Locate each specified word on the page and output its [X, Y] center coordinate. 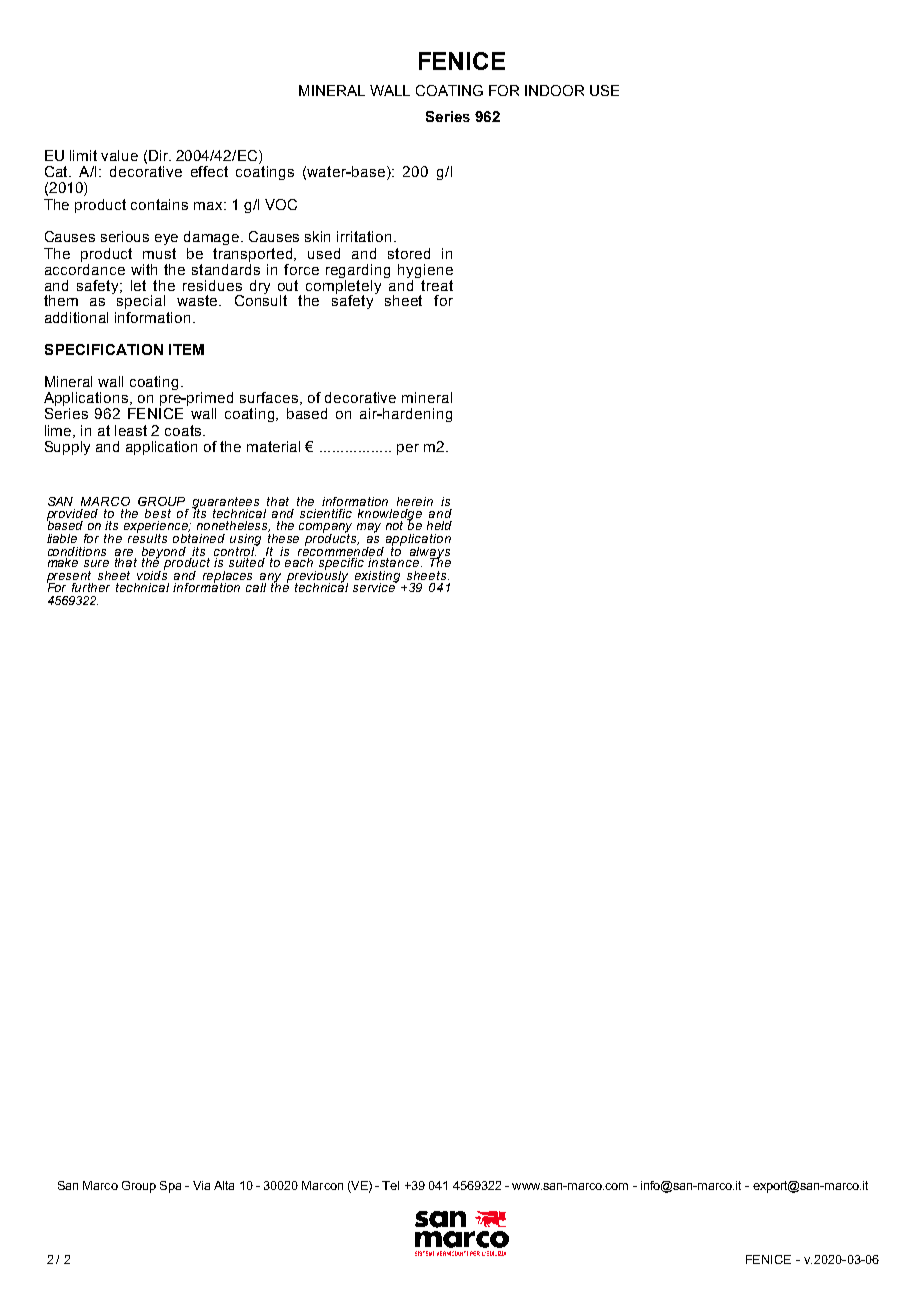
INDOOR [554, 90]
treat [437, 285]
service [375, 586]
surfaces [270, 398]
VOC [281, 204]
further [91, 587]
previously [317, 577]
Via [201, 1185]
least [131, 430]
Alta [224, 1185]
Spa [170, 1187]
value [119, 155]
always [429, 554]
